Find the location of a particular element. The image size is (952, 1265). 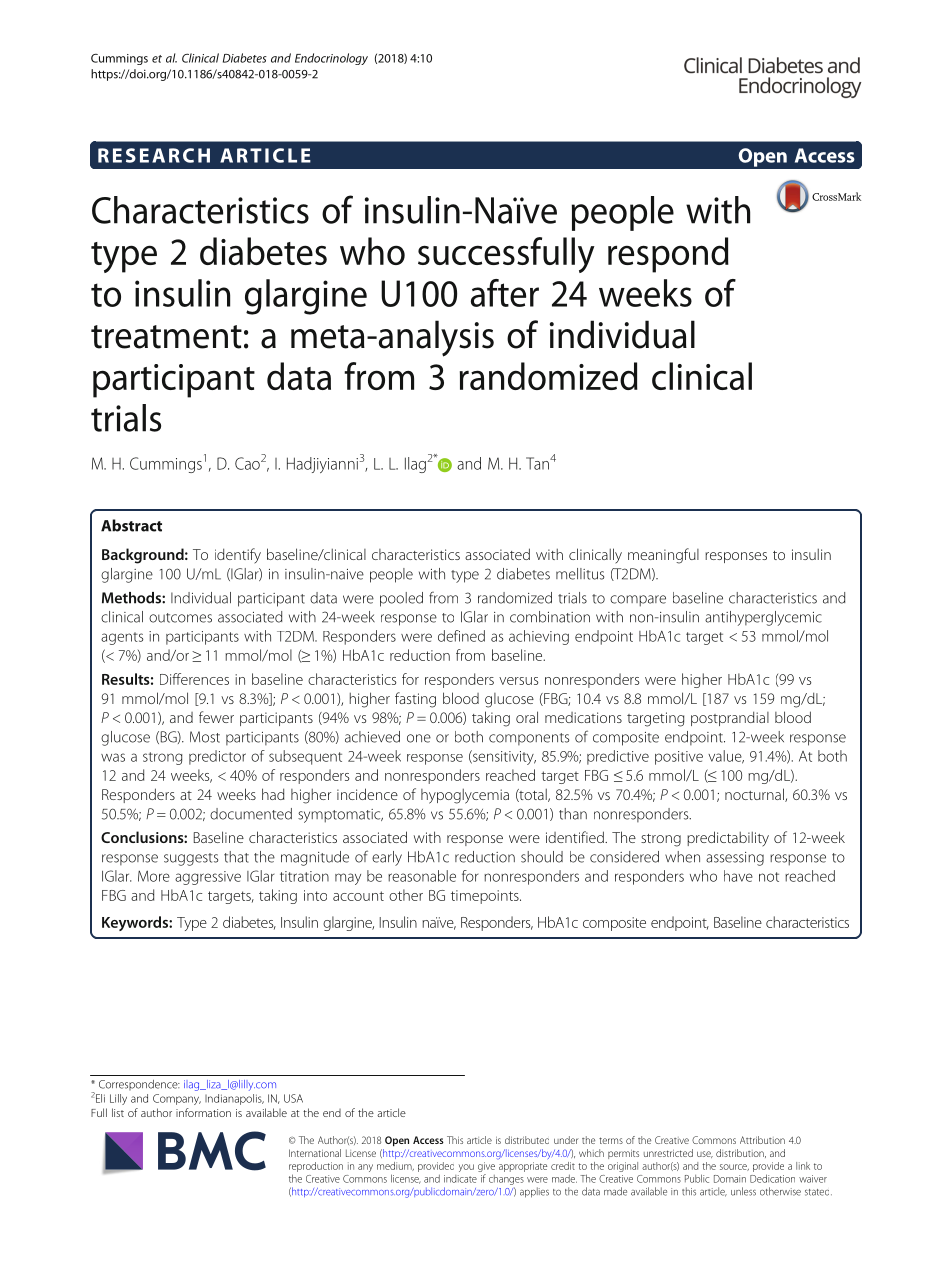

value is located at coordinates (726, 757).
